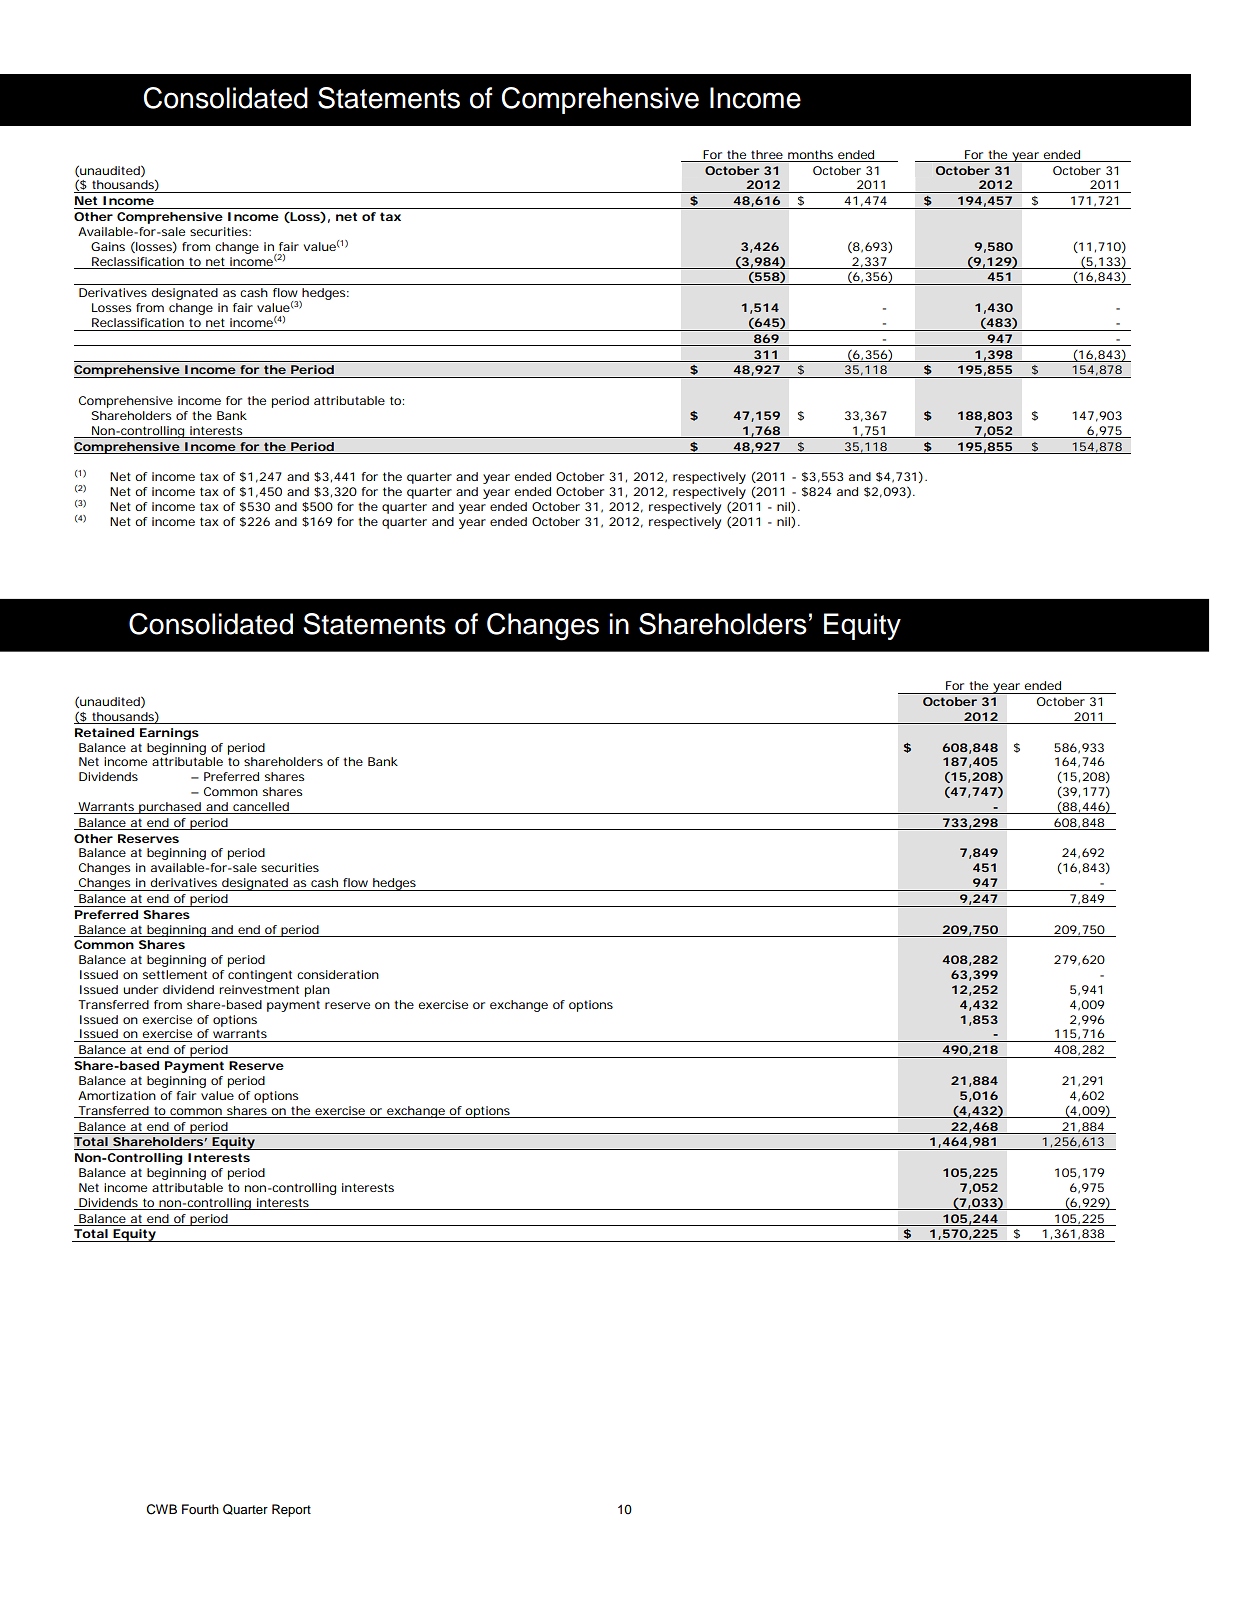 This document has height=1611, width=1245. Describe the element at coordinates (767, 154) in the document. I see `three` at that location.
